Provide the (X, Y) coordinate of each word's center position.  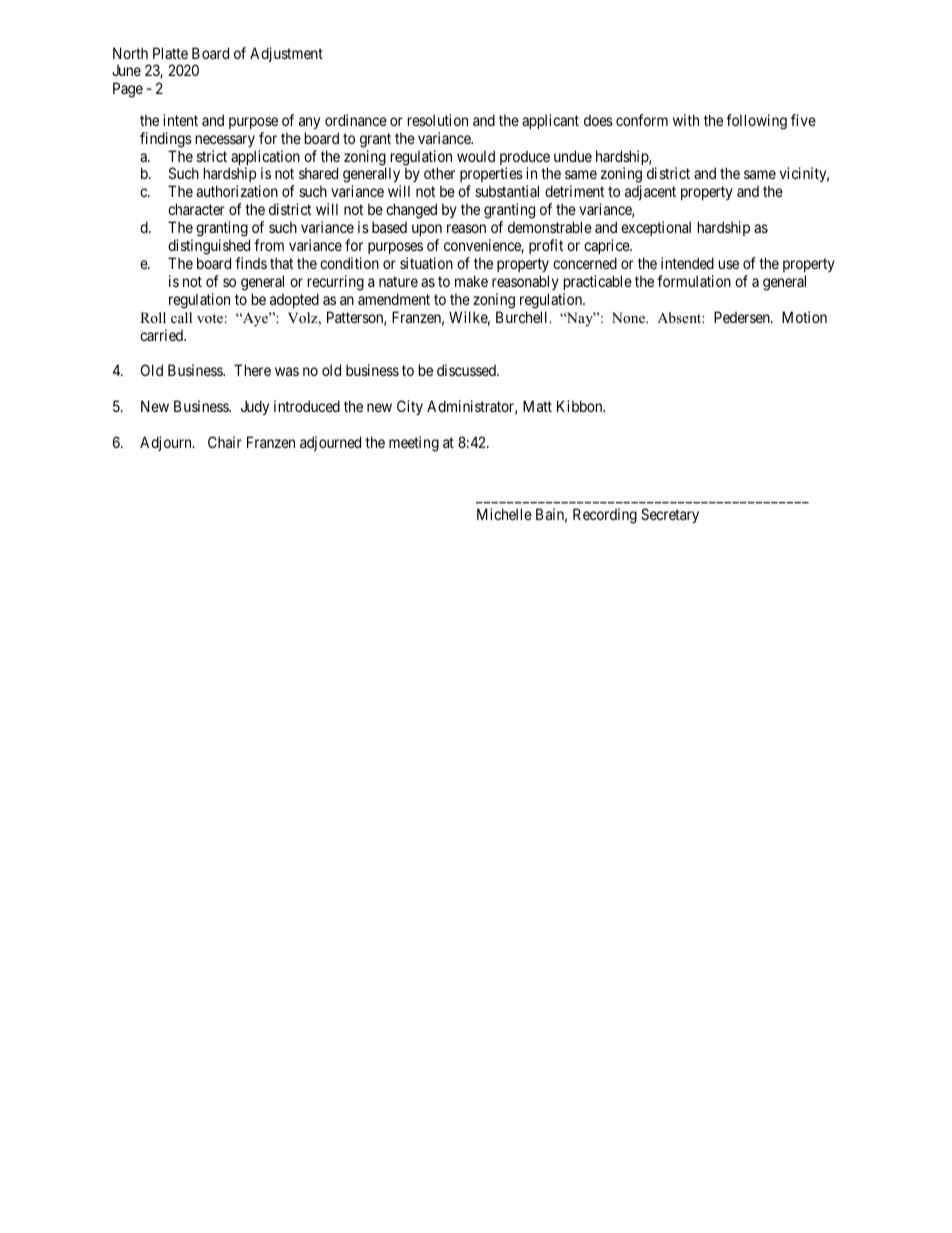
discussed (467, 370)
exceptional (656, 228)
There (252, 370)
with (686, 120)
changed (411, 211)
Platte (170, 53)
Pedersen (743, 317)
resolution (438, 120)
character (196, 209)
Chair (225, 442)
